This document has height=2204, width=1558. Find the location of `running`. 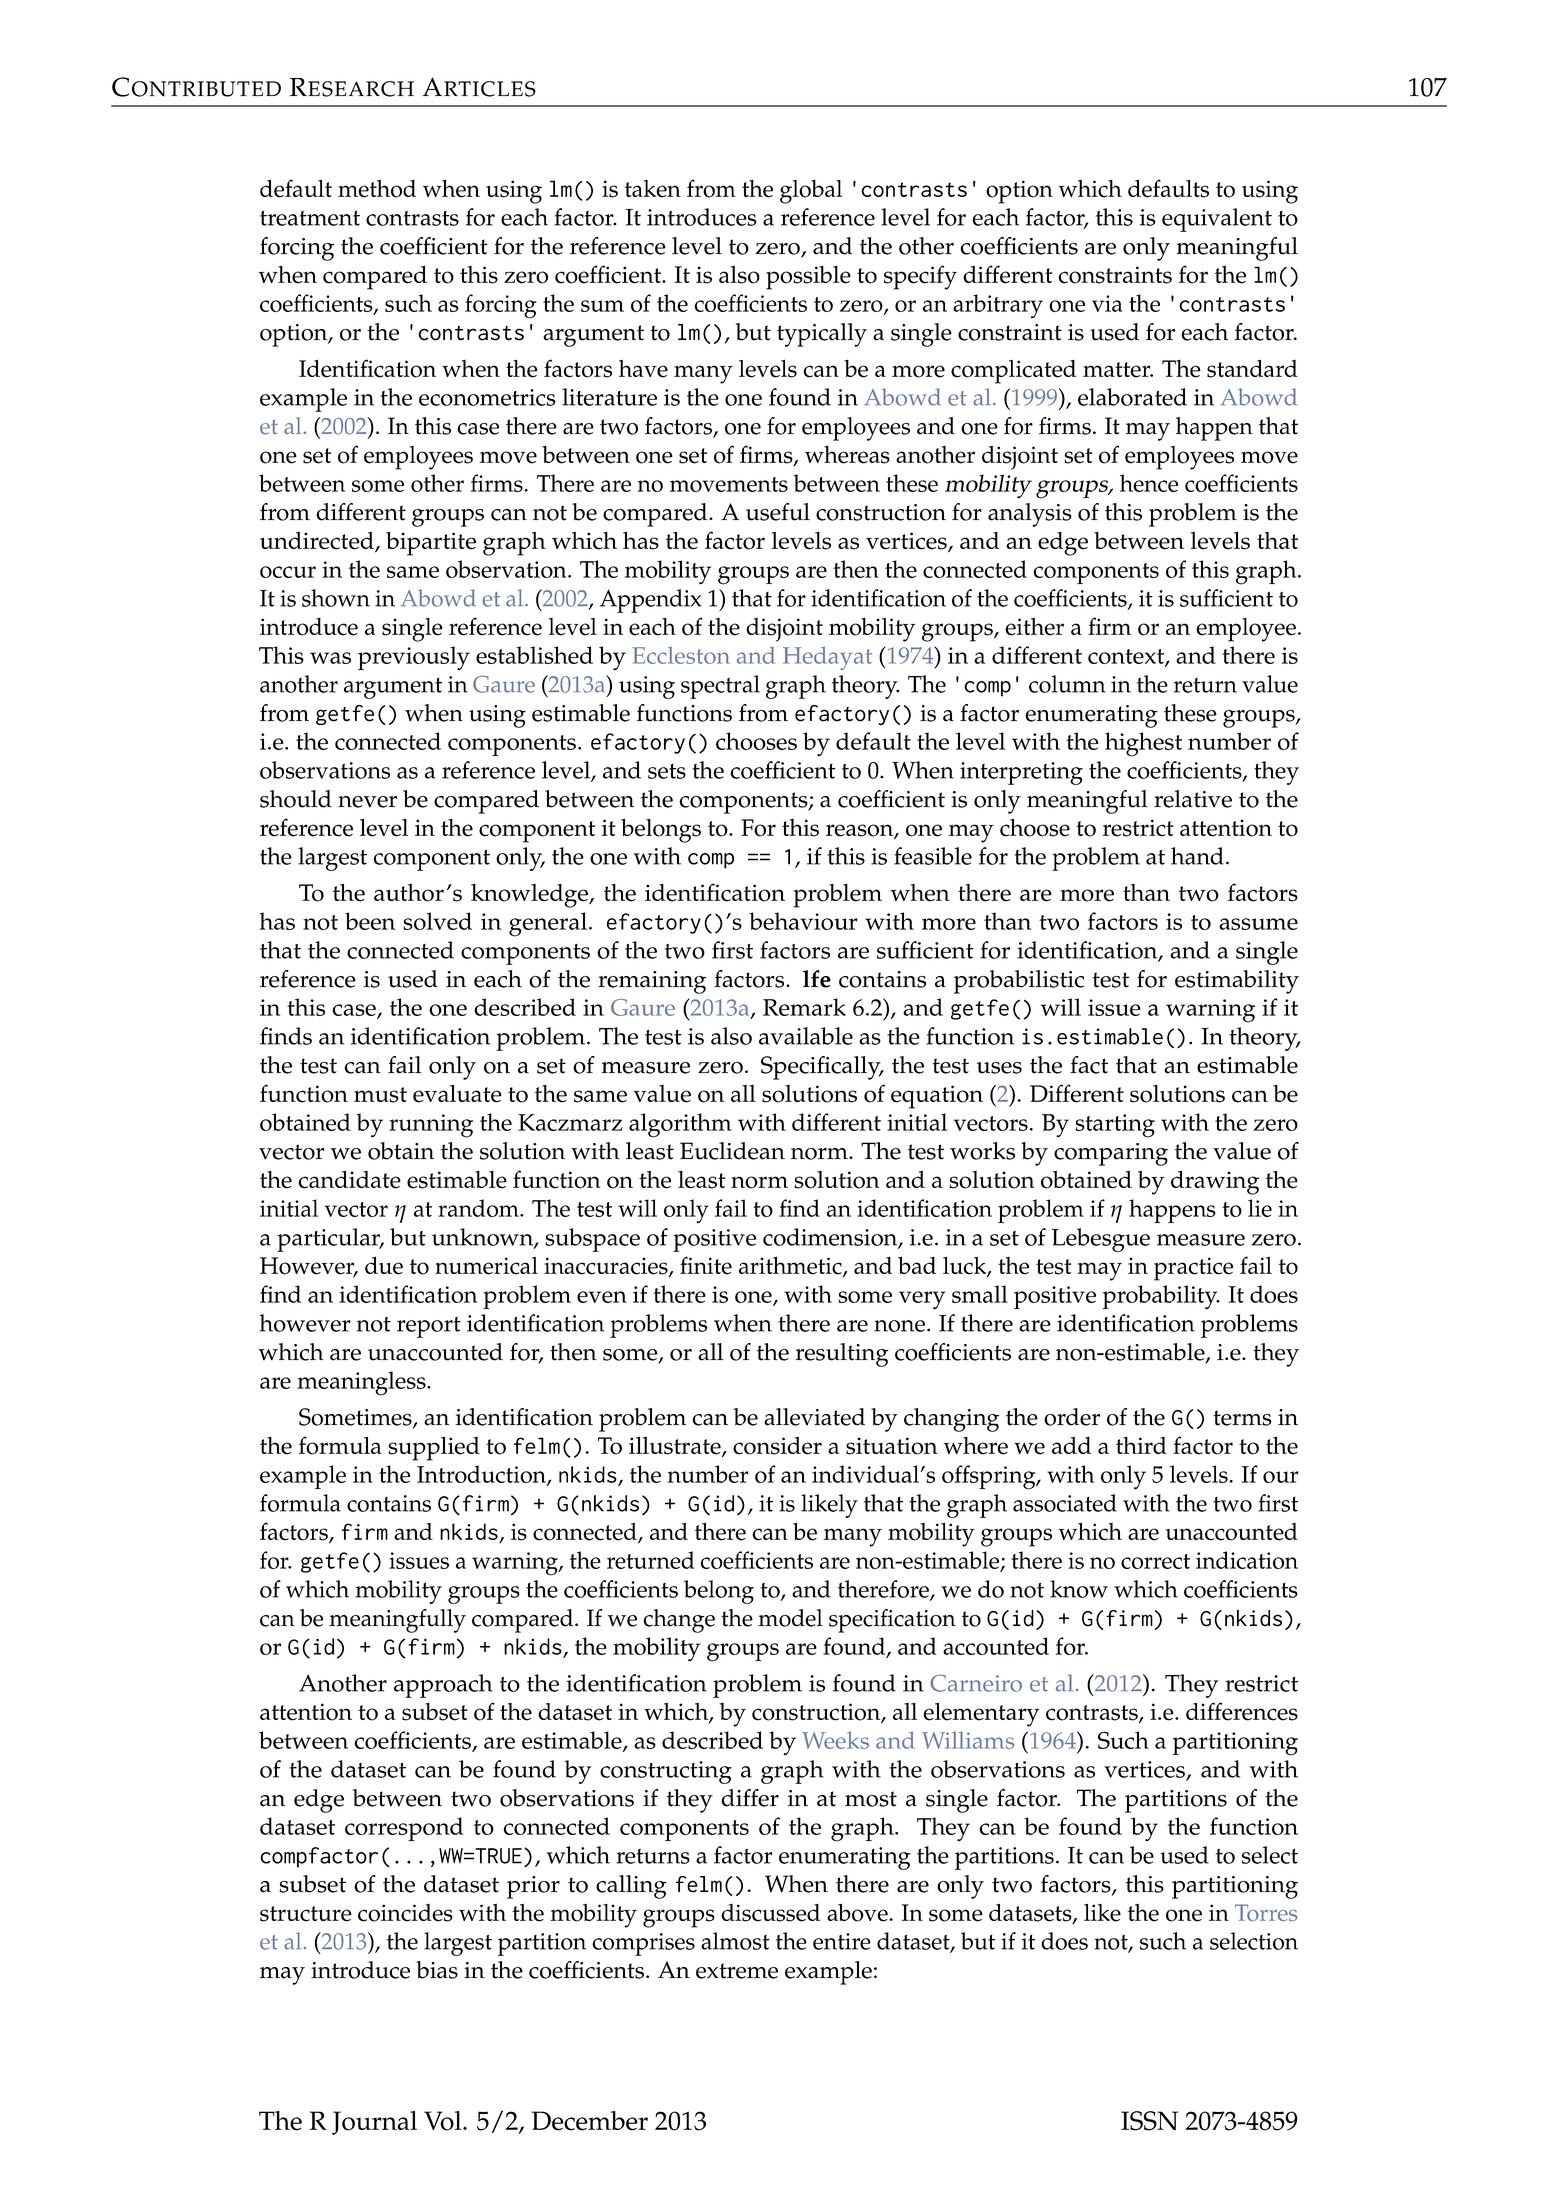

running is located at coordinates (431, 1126).
